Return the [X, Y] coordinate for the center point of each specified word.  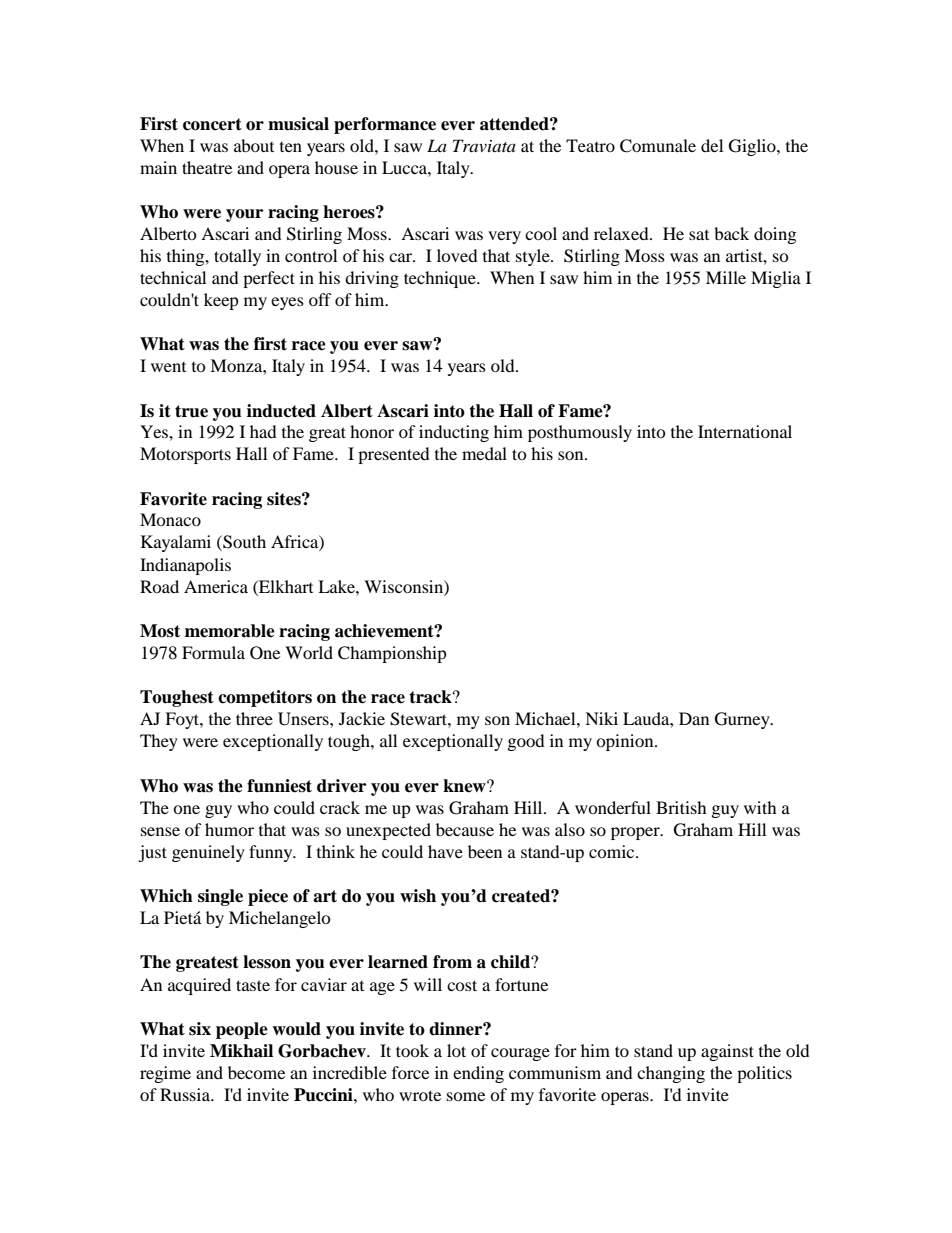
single [220, 897]
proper [636, 833]
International [745, 431]
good [526, 742]
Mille [726, 277]
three [254, 718]
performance [385, 125]
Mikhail [241, 1051]
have [445, 851]
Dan [694, 718]
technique [441, 279]
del [712, 145]
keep [221, 301]
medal [484, 453]
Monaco [170, 519]
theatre [207, 167]
